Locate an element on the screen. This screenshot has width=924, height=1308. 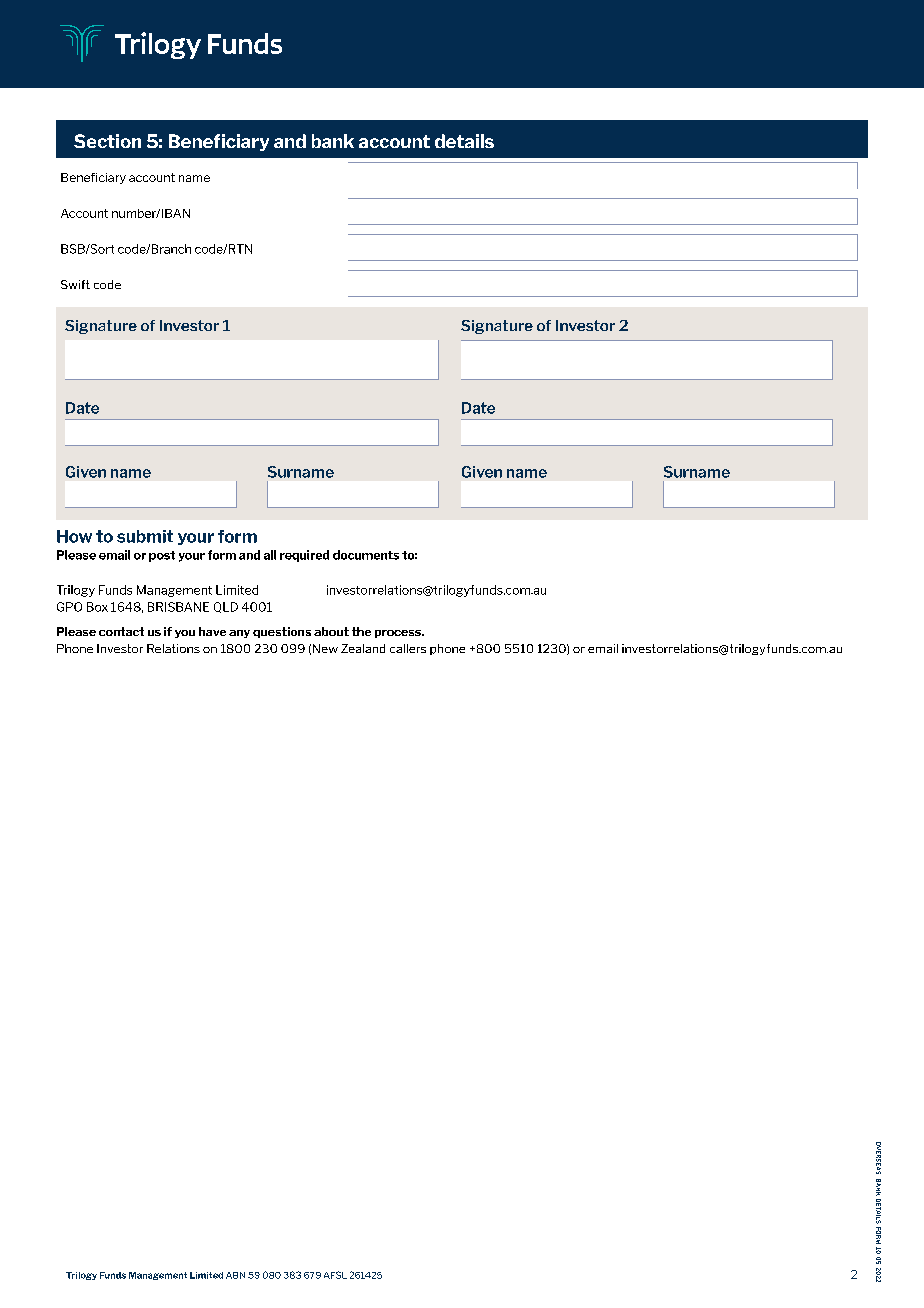
Swift is located at coordinates (75, 284).
